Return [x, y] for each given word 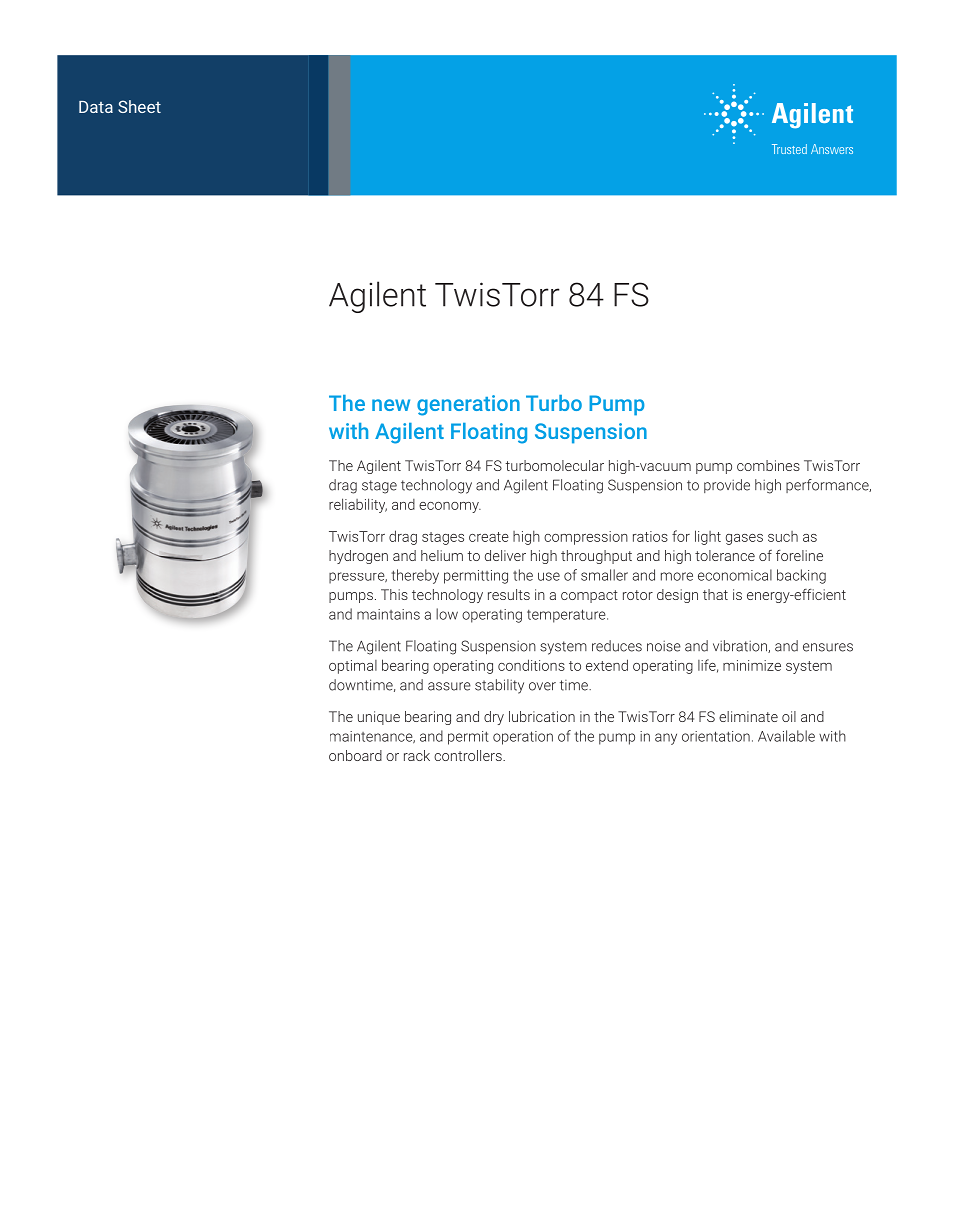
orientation [716, 736]
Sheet [139, 106]
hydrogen [358, 557]
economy [450, 507]
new [391, 405]
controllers [469, 755]
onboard [355, 755]
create [489, 537]
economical [735, 575]
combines [768, 465]
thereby [415, 576]
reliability [358, 505]
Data [96, 107]
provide [727, 486]
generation [468, 405]
